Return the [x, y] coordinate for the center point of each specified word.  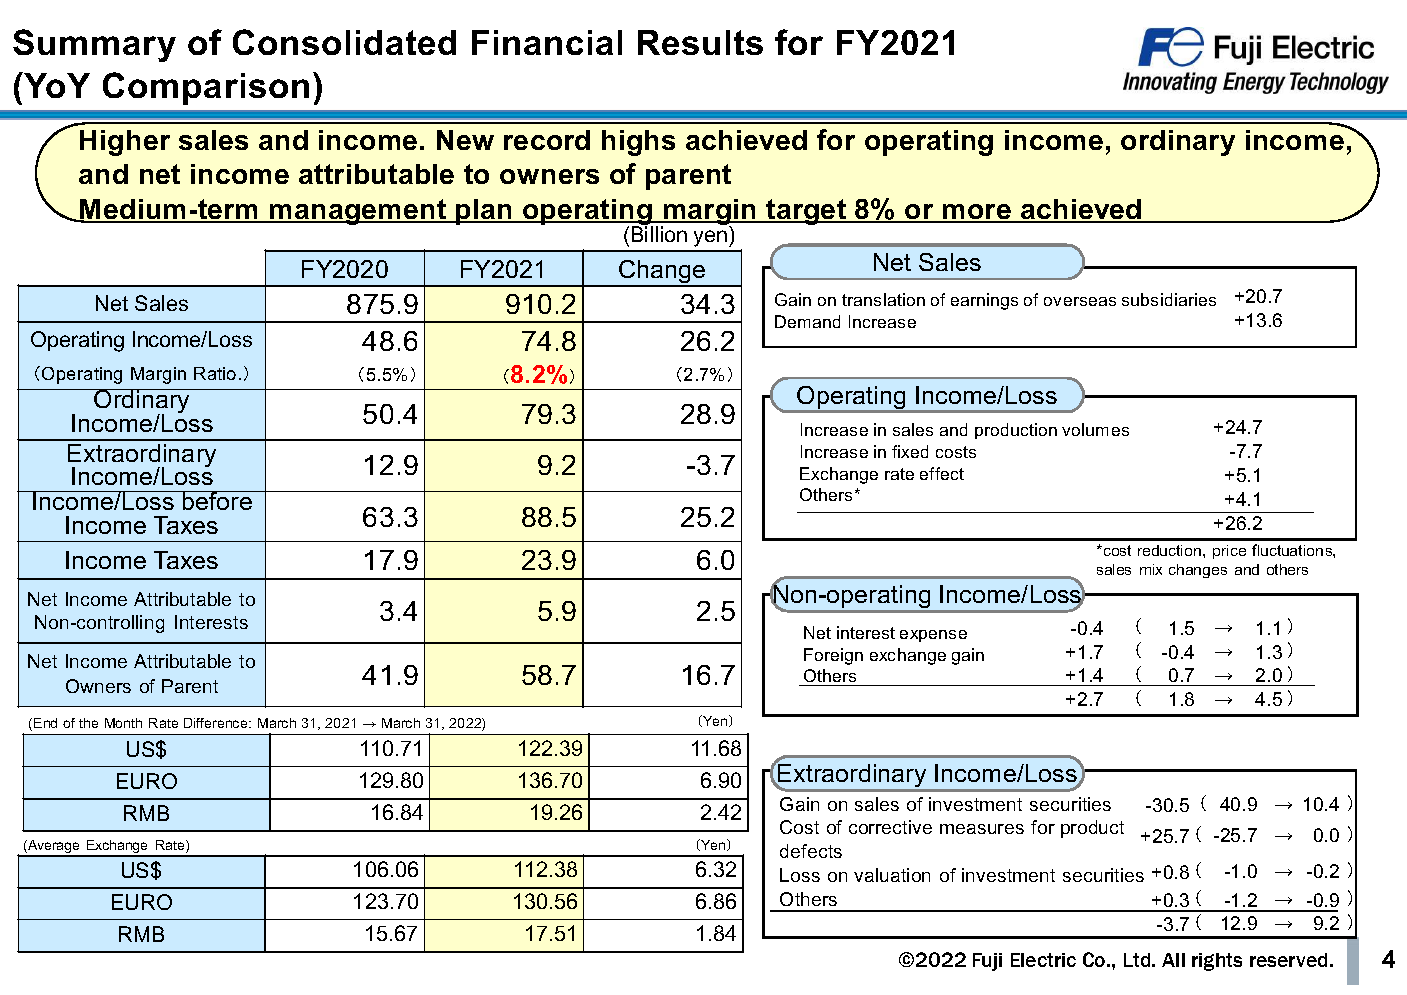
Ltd [1138, 960]
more [977, 213]
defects [811, 851]
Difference [217, 723]
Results [700, 42]
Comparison [206, 88]
